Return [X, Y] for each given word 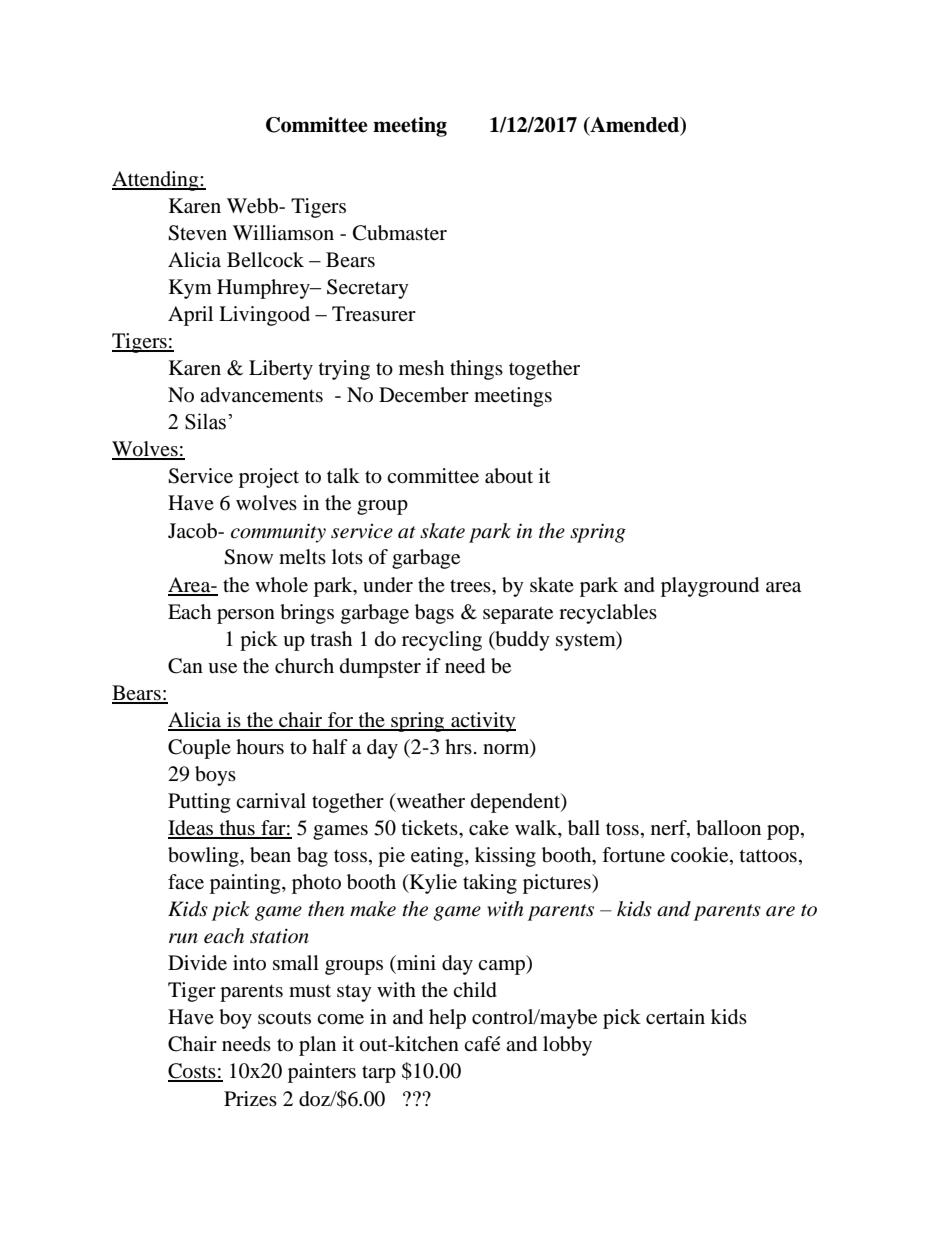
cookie [701, 856]
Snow [248, 557]
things [476, 370]
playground [710, 587]
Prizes [250, 1099]
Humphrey [264, 289]
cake [489, 828]
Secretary [368, 289]
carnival [271, 801]
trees [471, 586]
